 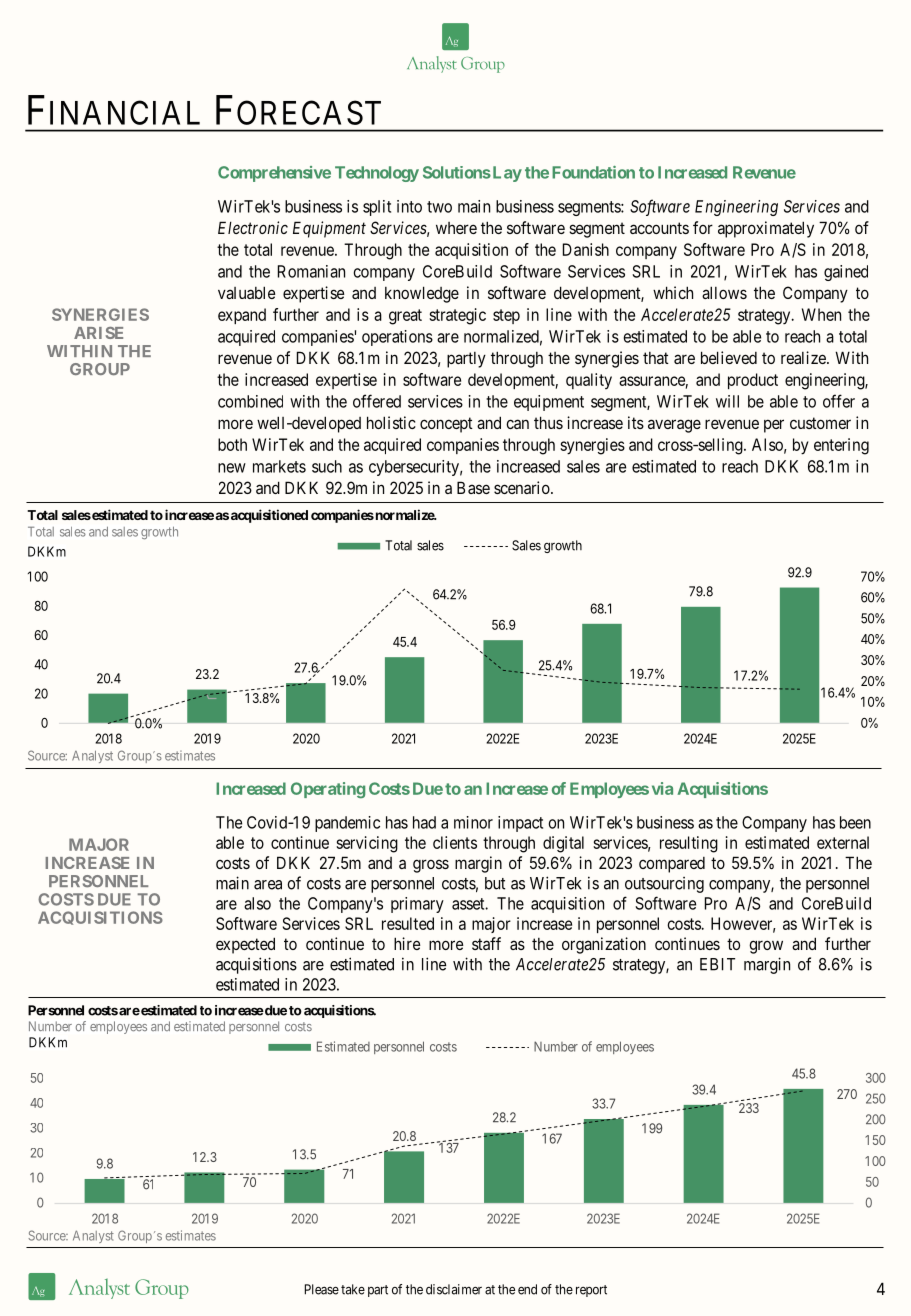 I want to click on via, so click(x=662, y=788).
